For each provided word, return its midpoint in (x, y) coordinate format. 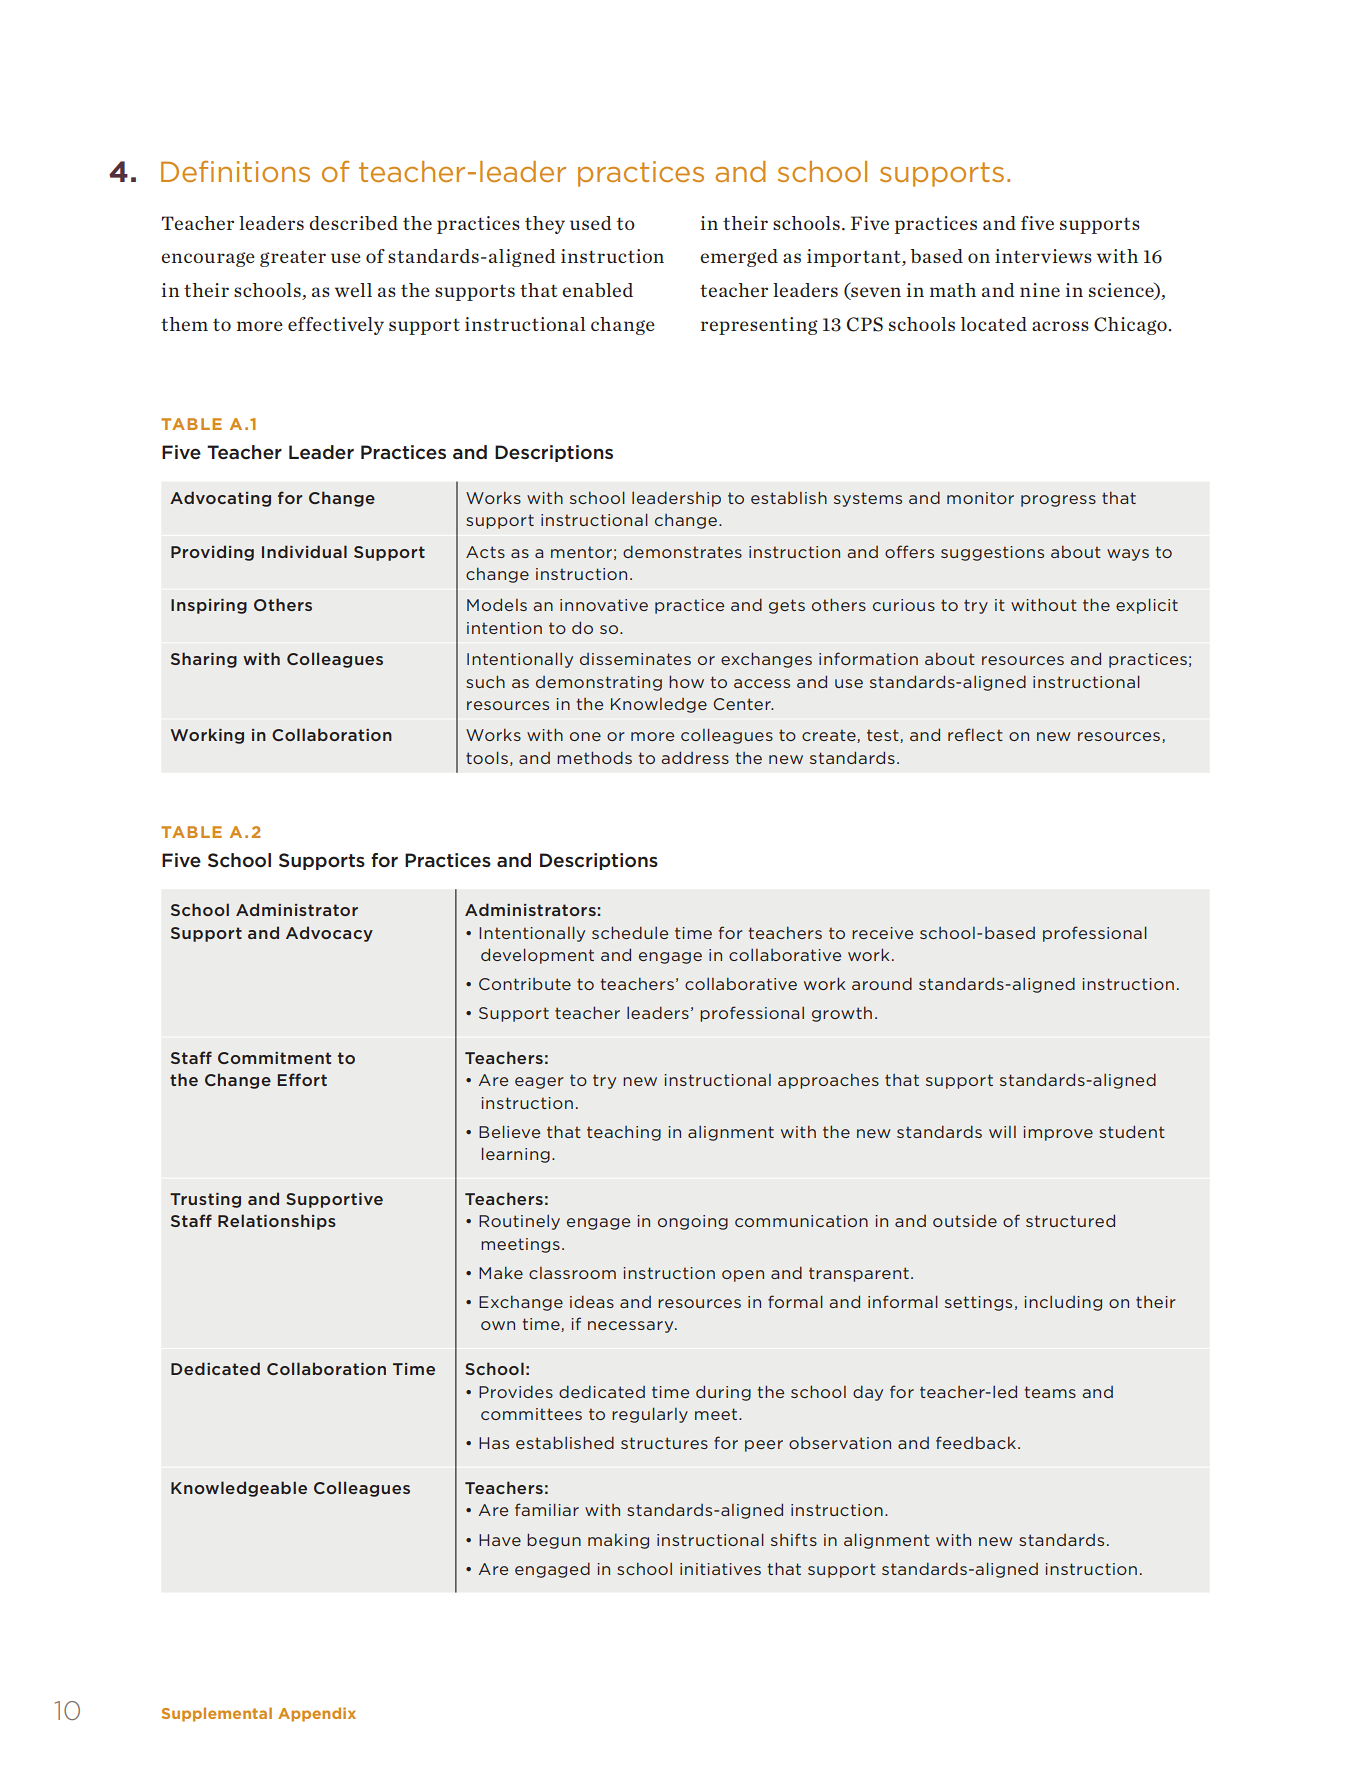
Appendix (317, 1714)
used (591, 223)
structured (1070, 1220)
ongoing (693, 1222)
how (686, 681)
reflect (975, 734)
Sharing (204, 660)
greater (293, 258)
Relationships (277, 1222)
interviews (1043, 256)
